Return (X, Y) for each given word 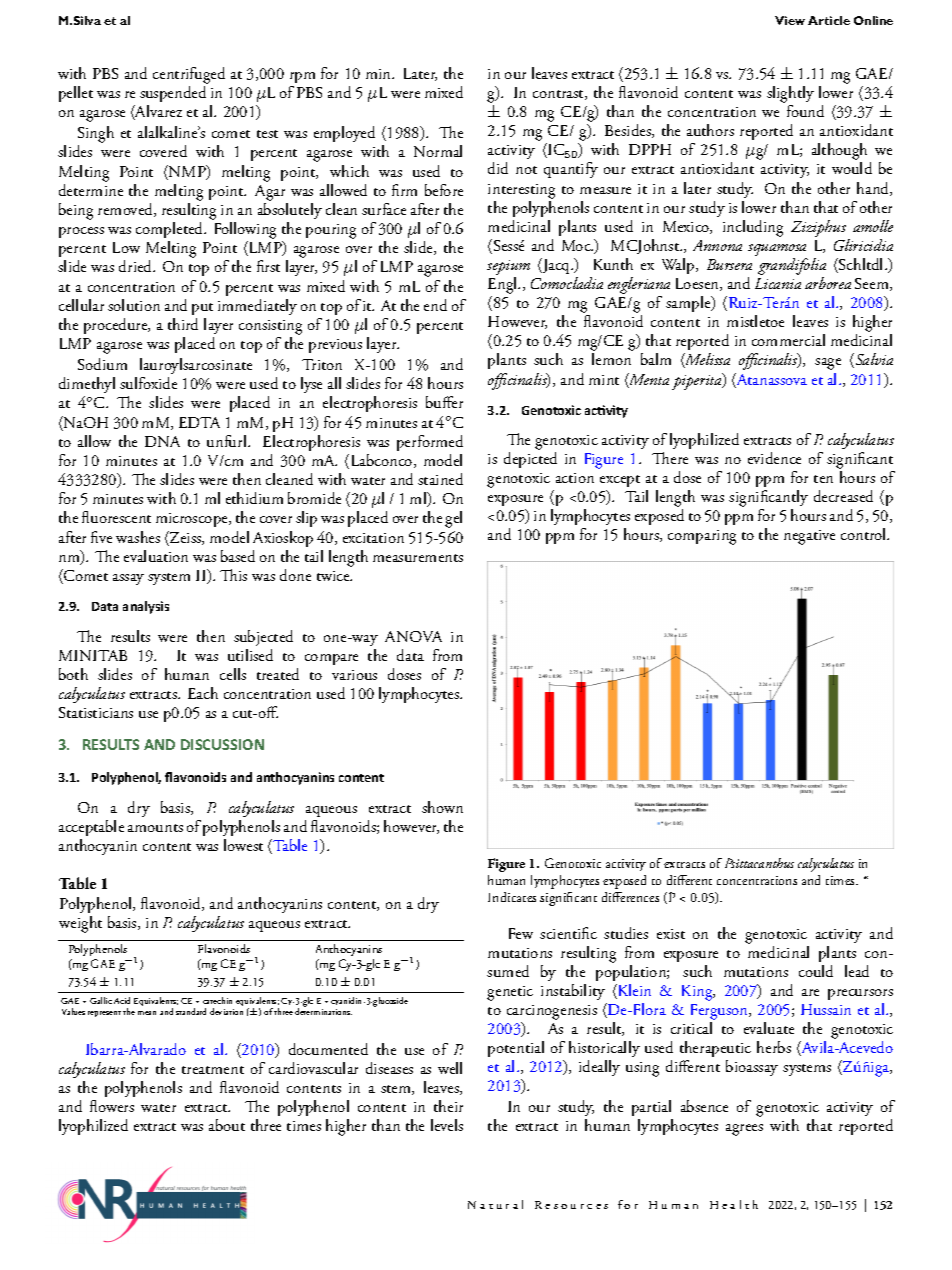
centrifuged (189, 75)
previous (335, 346)
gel (453, 519)
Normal (438, 151)
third (183, 324)
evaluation (156, 556)
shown (442, 807)
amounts (155, 828)
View (790, 20)
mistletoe (755, 321)
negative (809, 537)
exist (671, 934)
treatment (213, 1070)
